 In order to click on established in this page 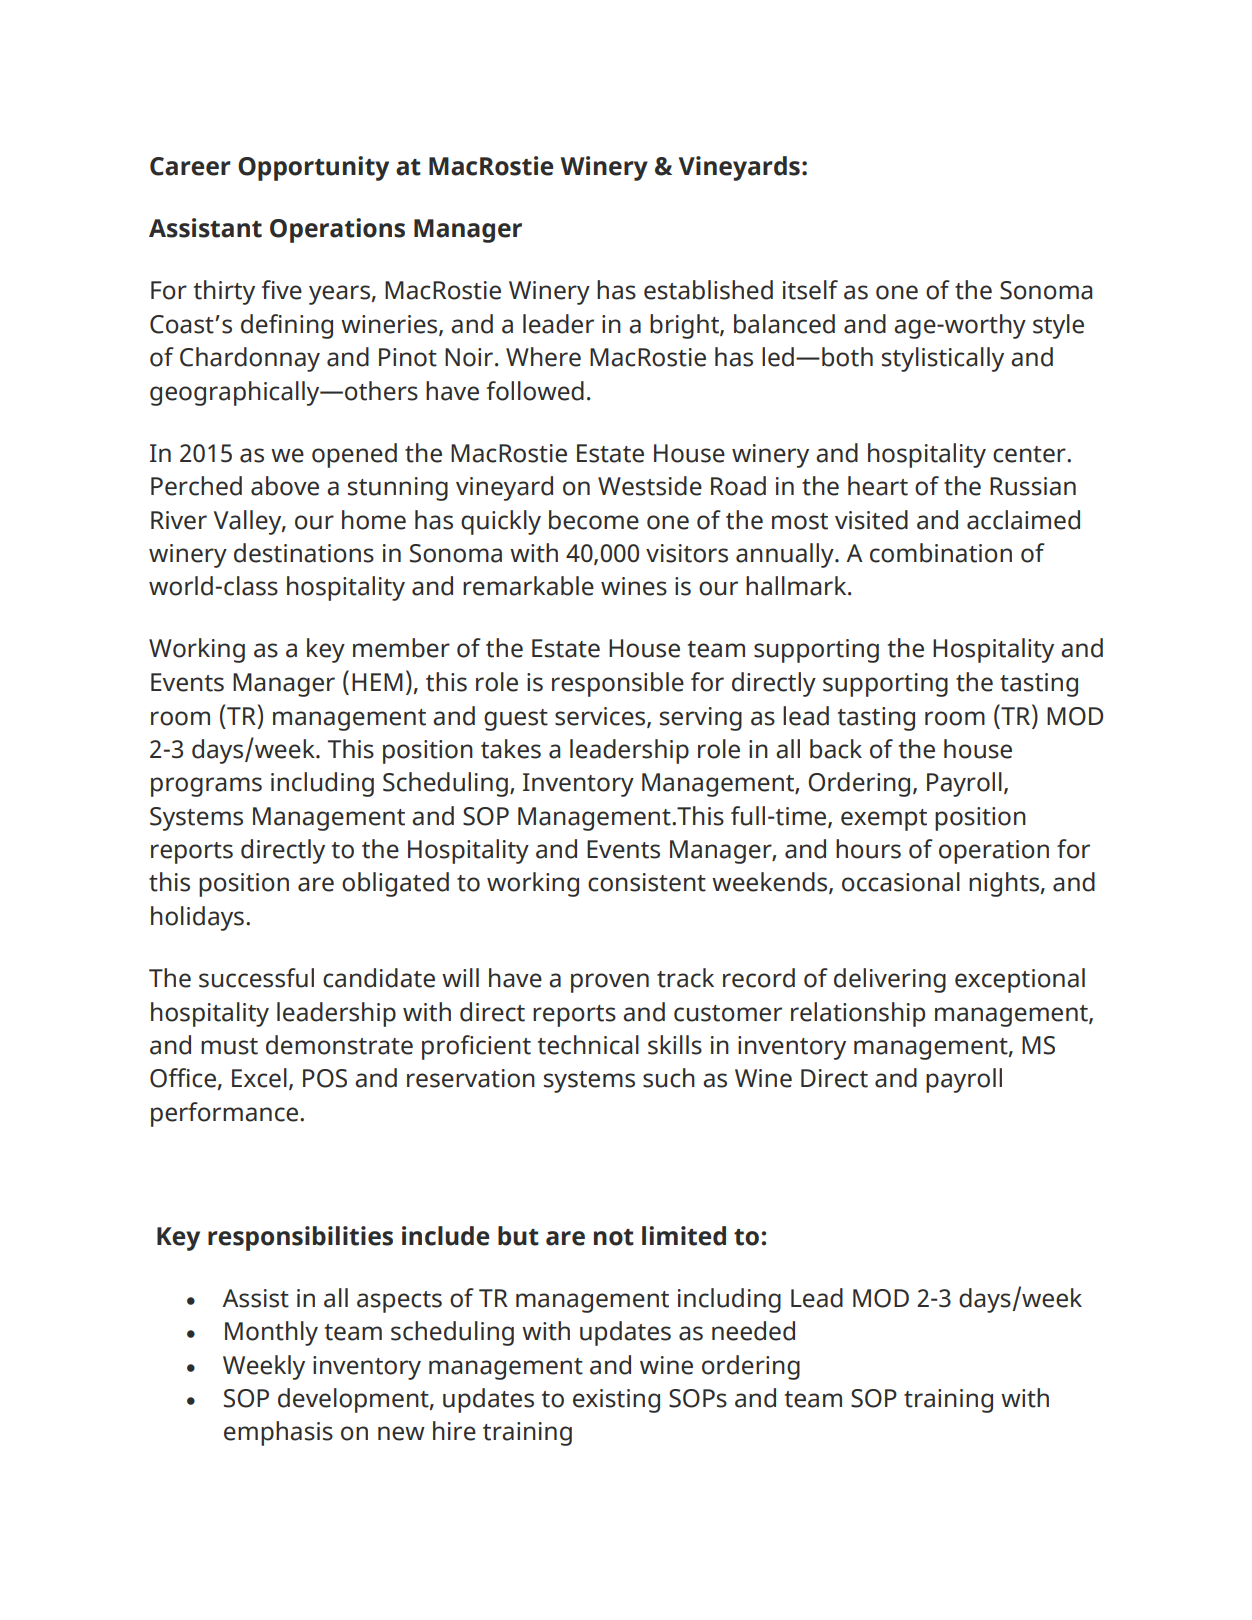, I will do `click(708, 290)`.
